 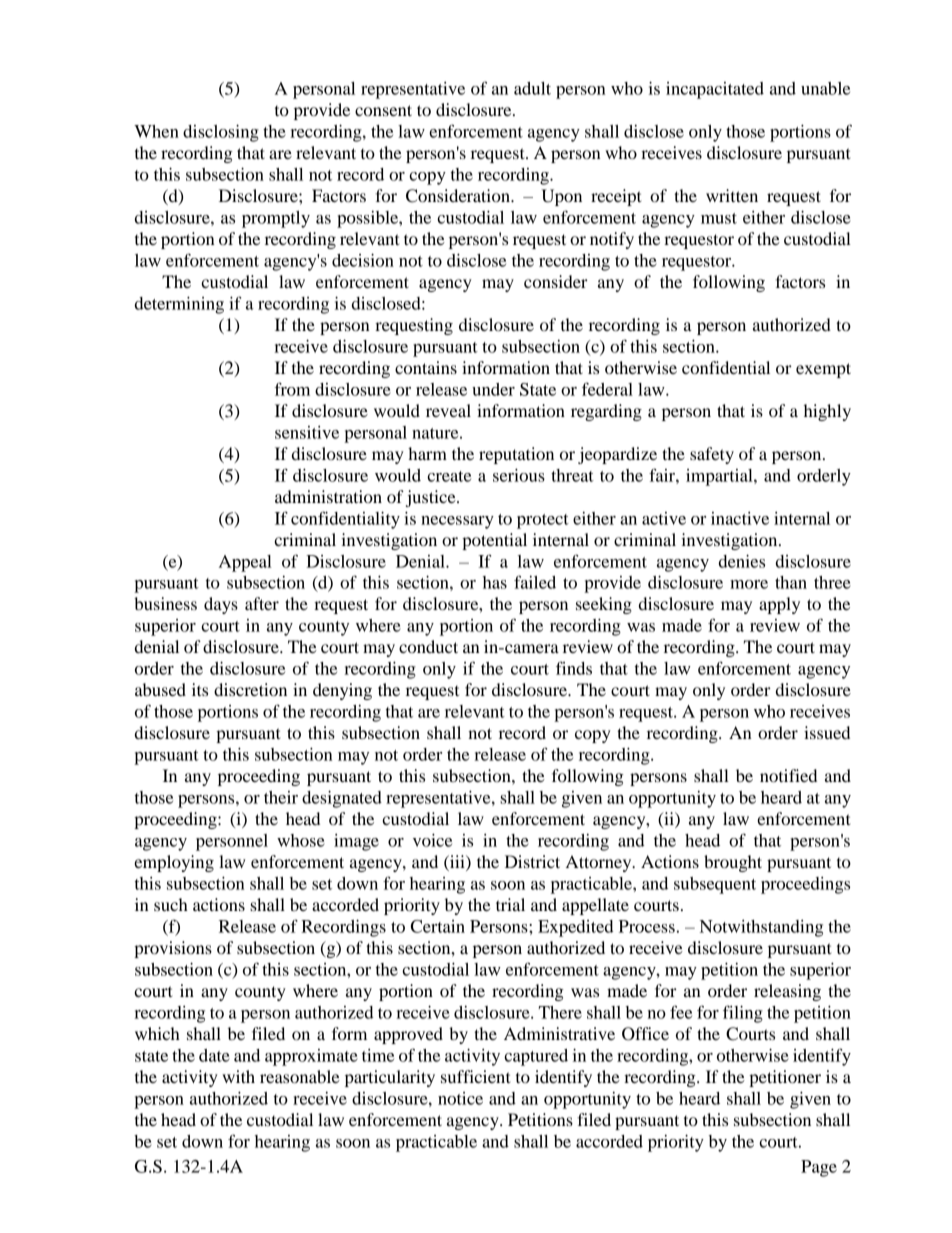 I want to click on days, so click(x=221, y=605).
